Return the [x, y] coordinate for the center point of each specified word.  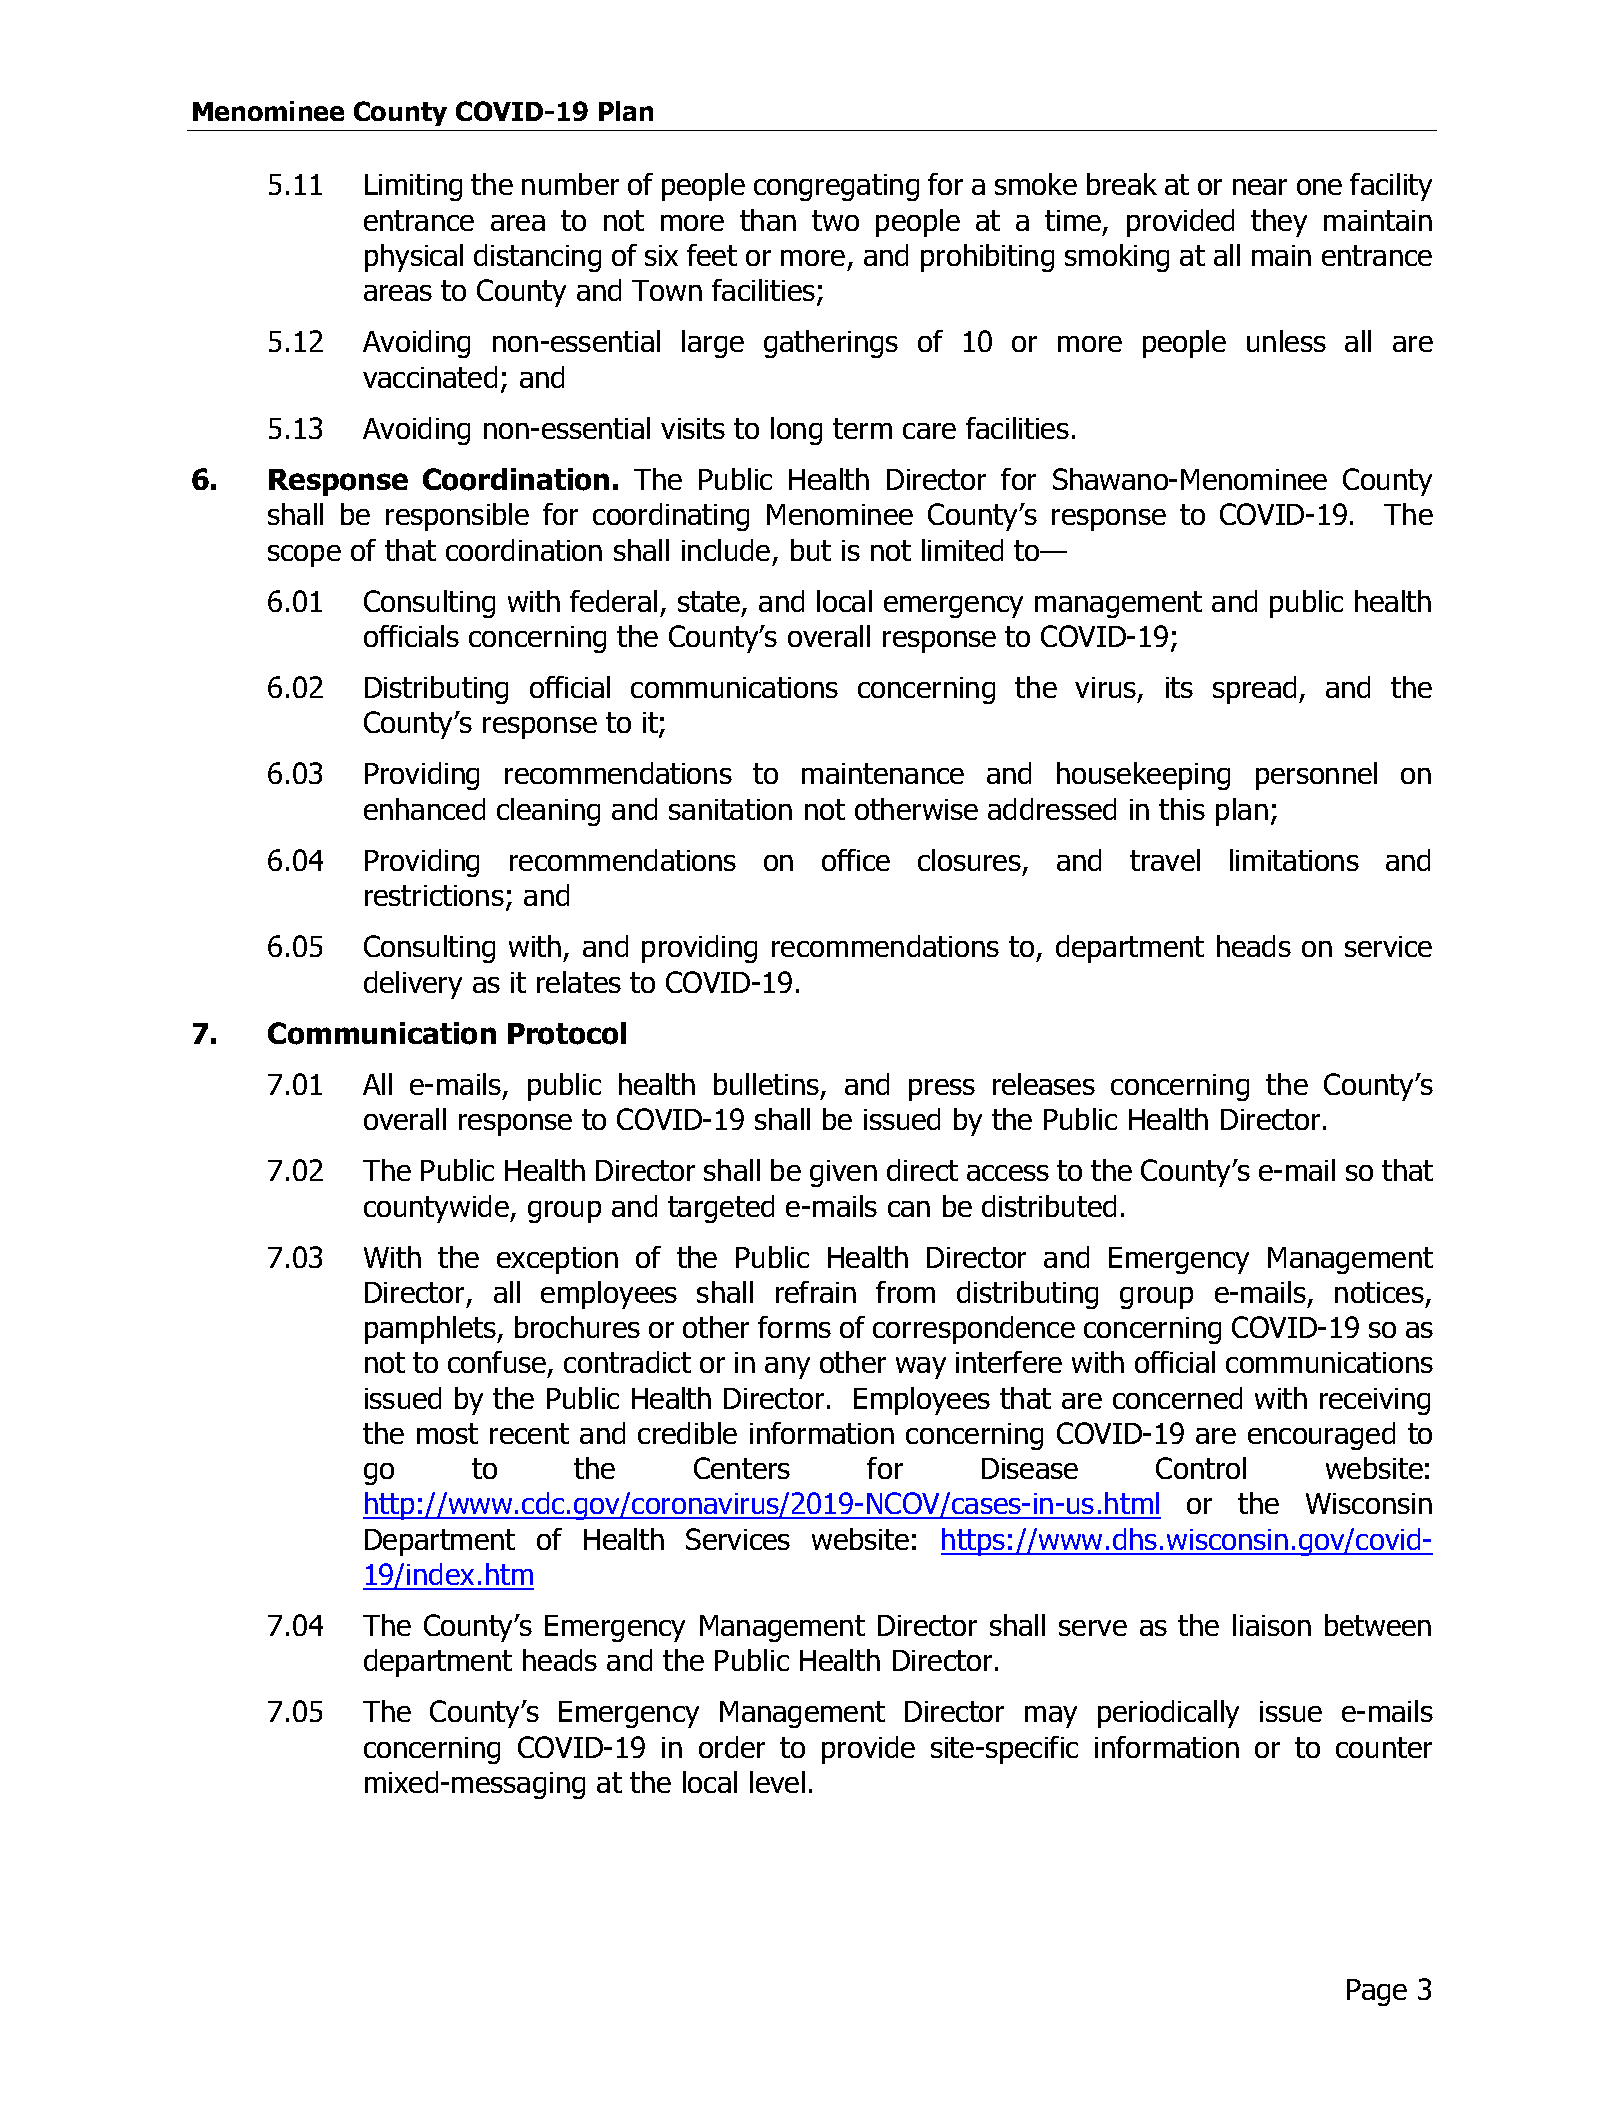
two [835, 220]
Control [1201, 1468]
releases [1044, 1084]
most [447, 1433]
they [1279, 223]
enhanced [424, 809]
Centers [742, 1468]
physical [414, 258]
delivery [413, 985]
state [710, 603]
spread [1254, 690]
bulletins [766, 1084]
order [732, 1747]
